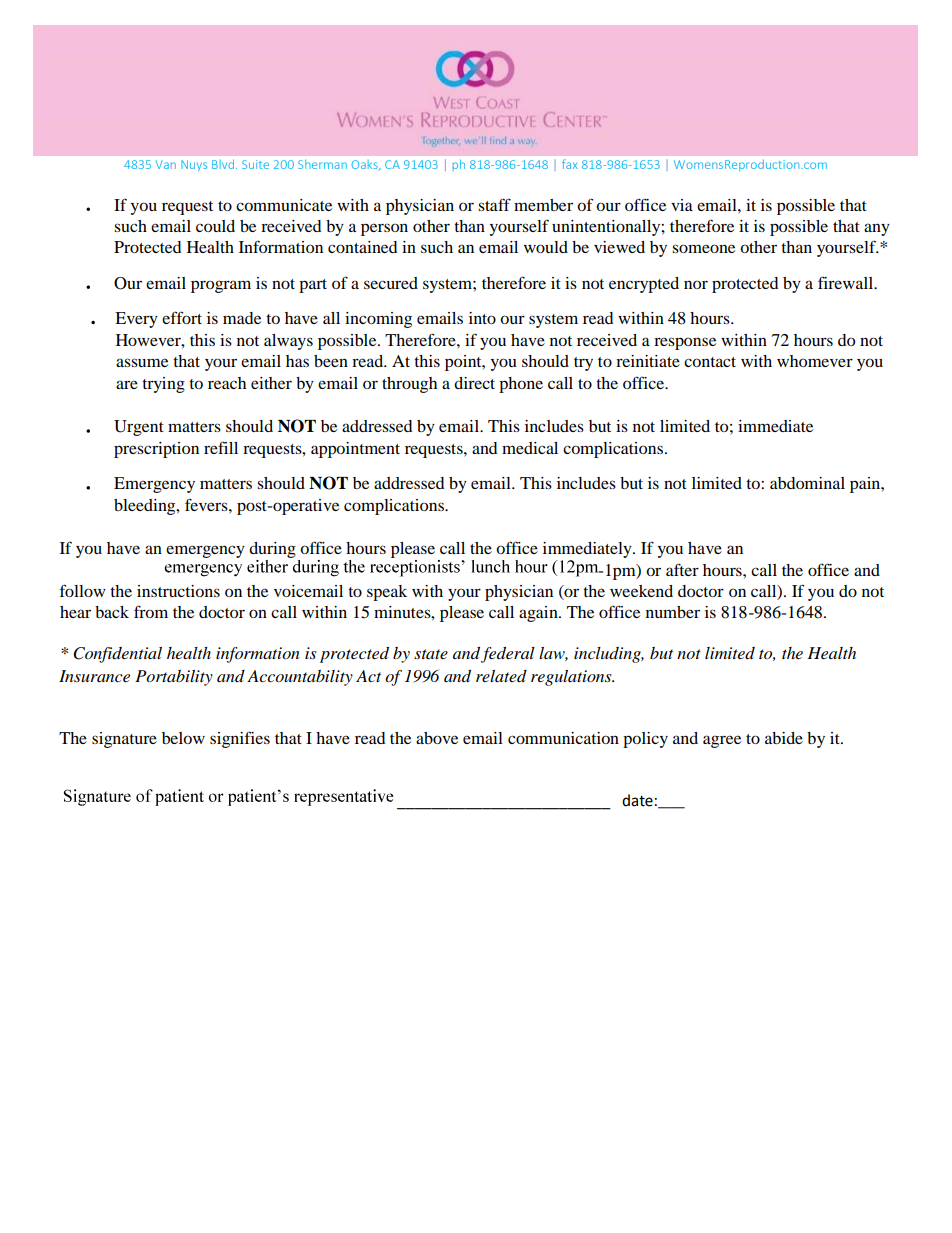  I want to click on whomever, so click(815, 361).
